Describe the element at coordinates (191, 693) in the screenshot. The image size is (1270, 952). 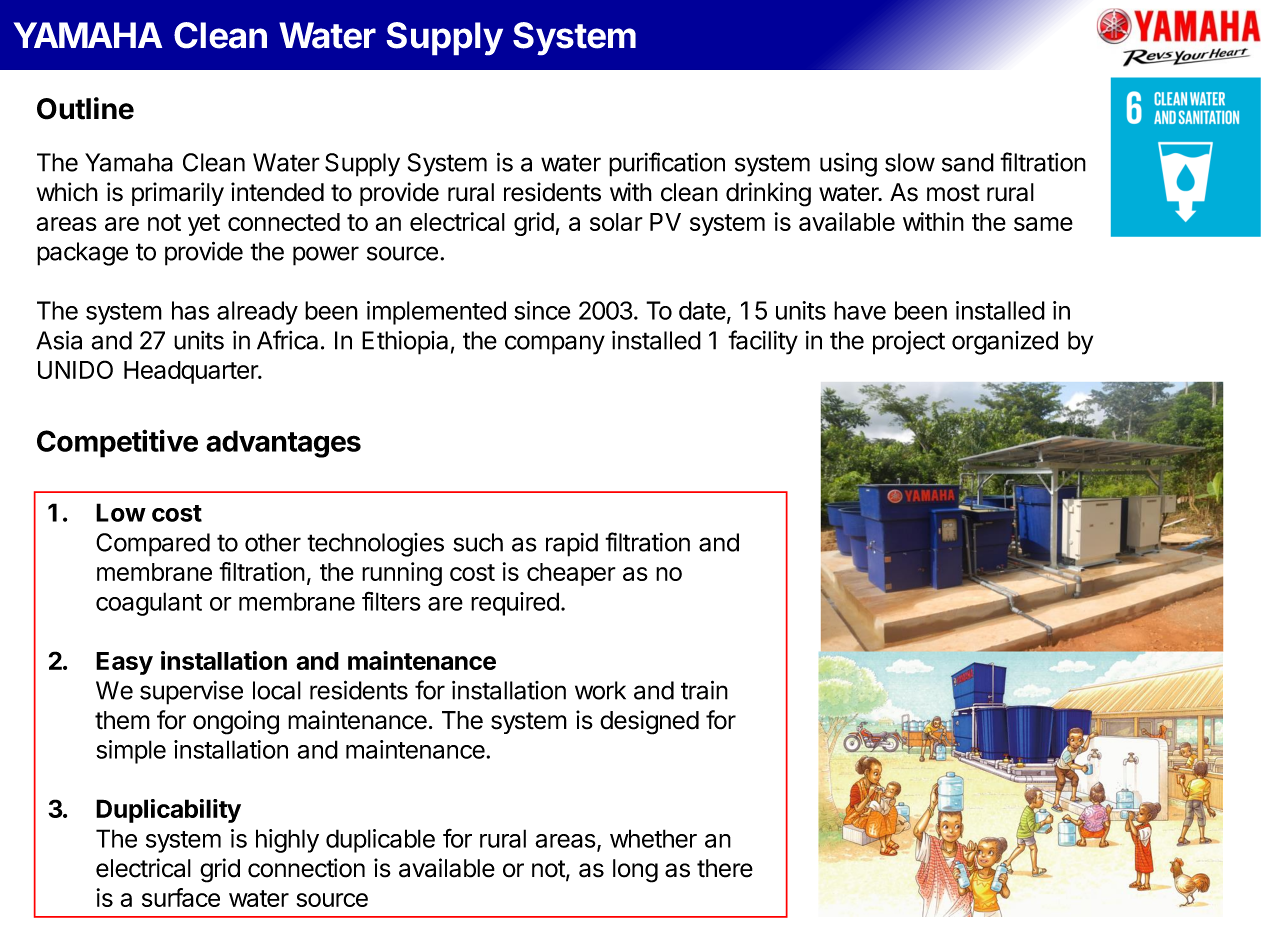
I see `supervise` at that location.
